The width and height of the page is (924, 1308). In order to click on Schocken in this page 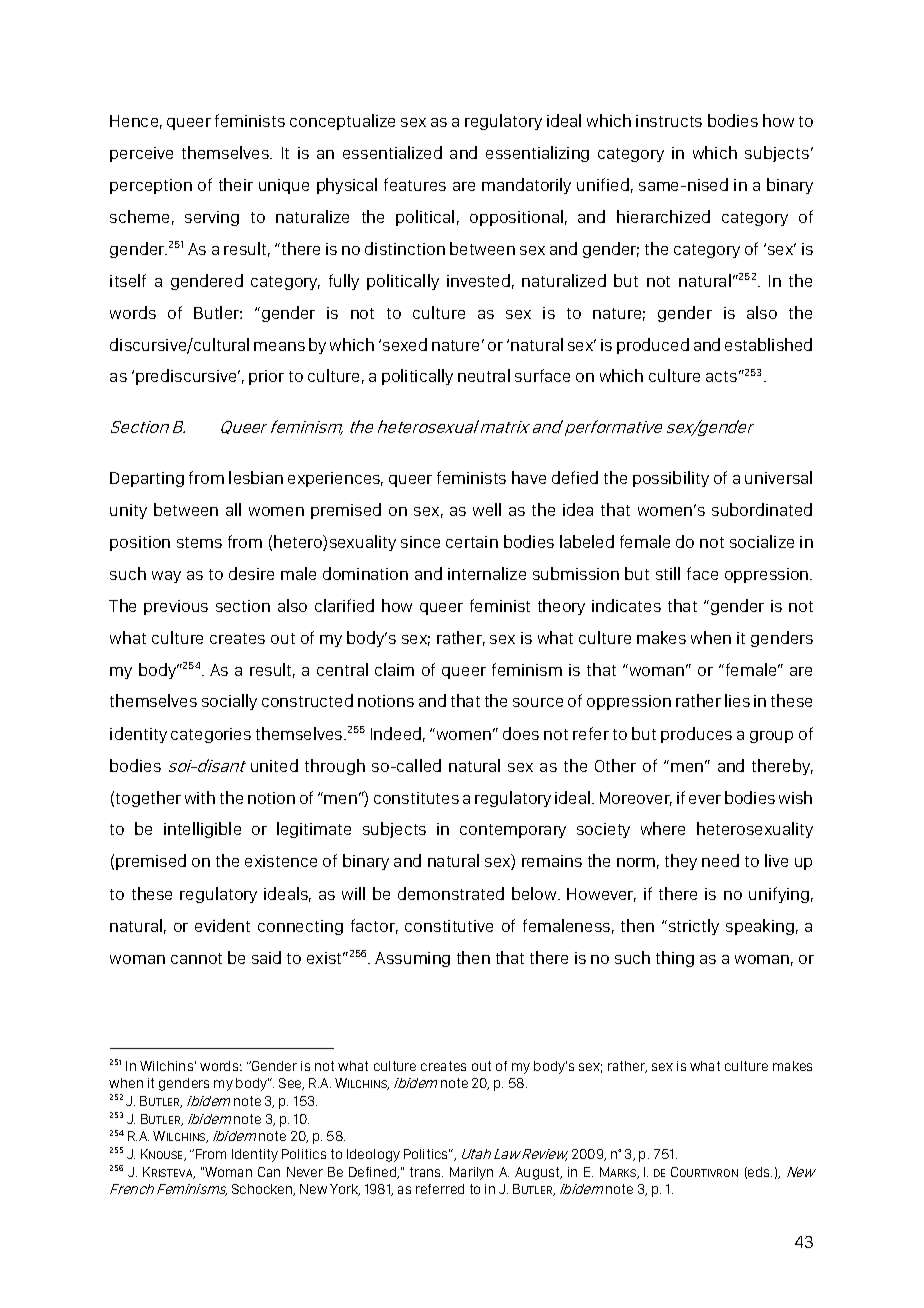, I will do `click(263, 1190)`.
